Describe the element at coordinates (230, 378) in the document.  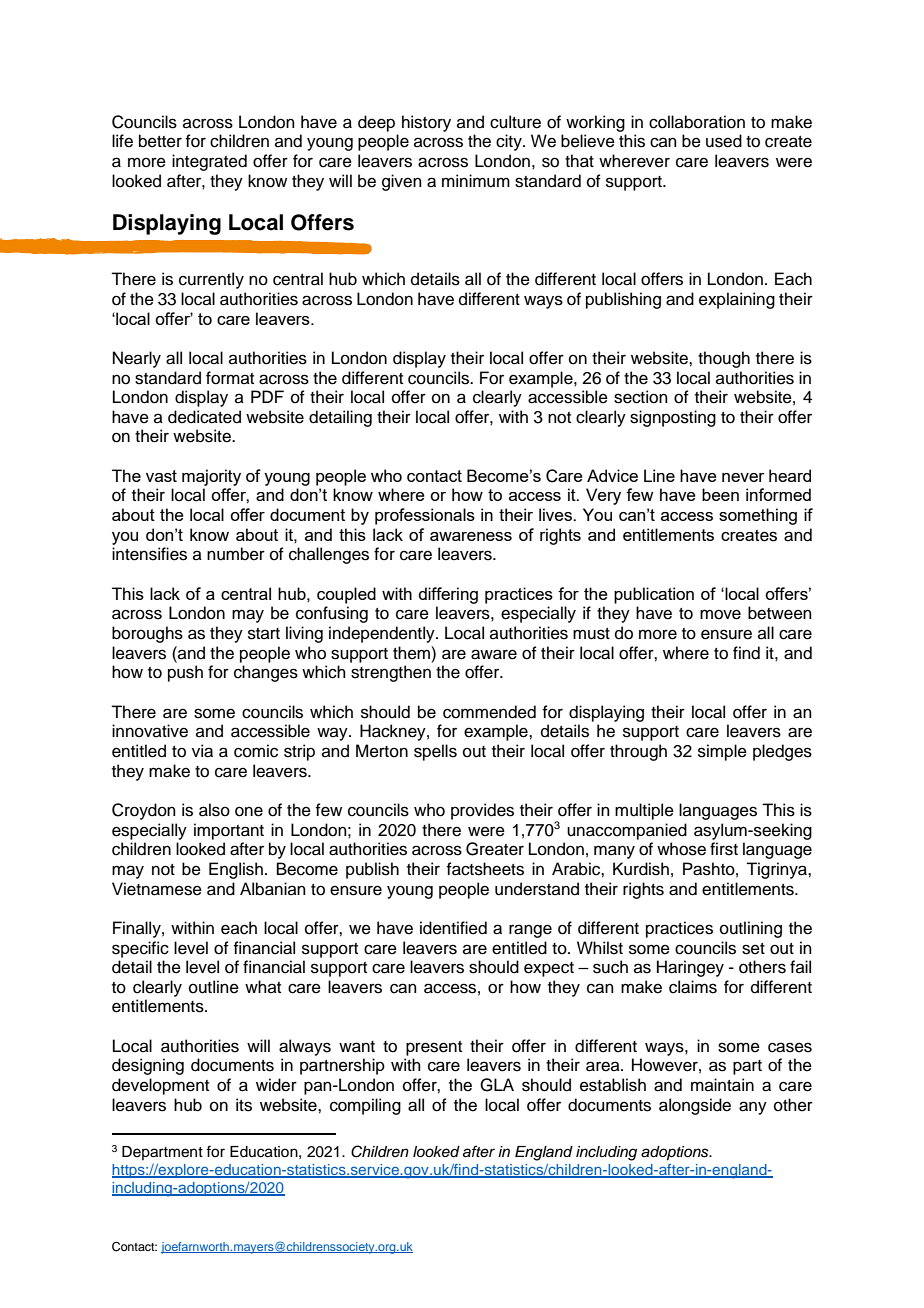
I see `format` at that location.
